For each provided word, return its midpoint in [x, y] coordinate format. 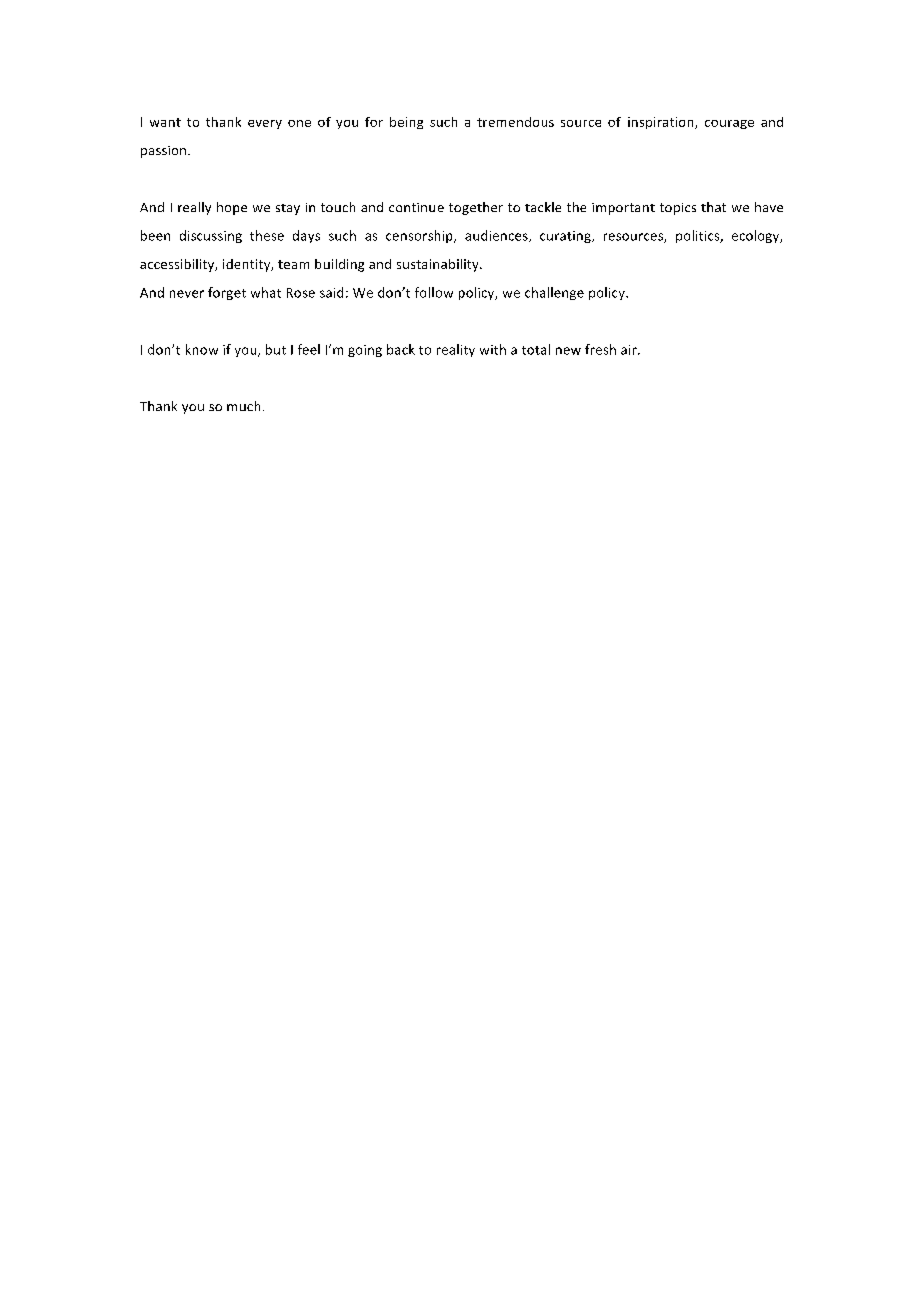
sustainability [439, 265]
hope [232, 208]
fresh [600, 349]
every [265, 124]
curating [566, 237]
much [243, 406]
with [493, 349]
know [202, 349]
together [476, 208]
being [406, 123]
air [630, 350]
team [293, 264]
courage [729, 124]
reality [456, 350]
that [713, 207]
